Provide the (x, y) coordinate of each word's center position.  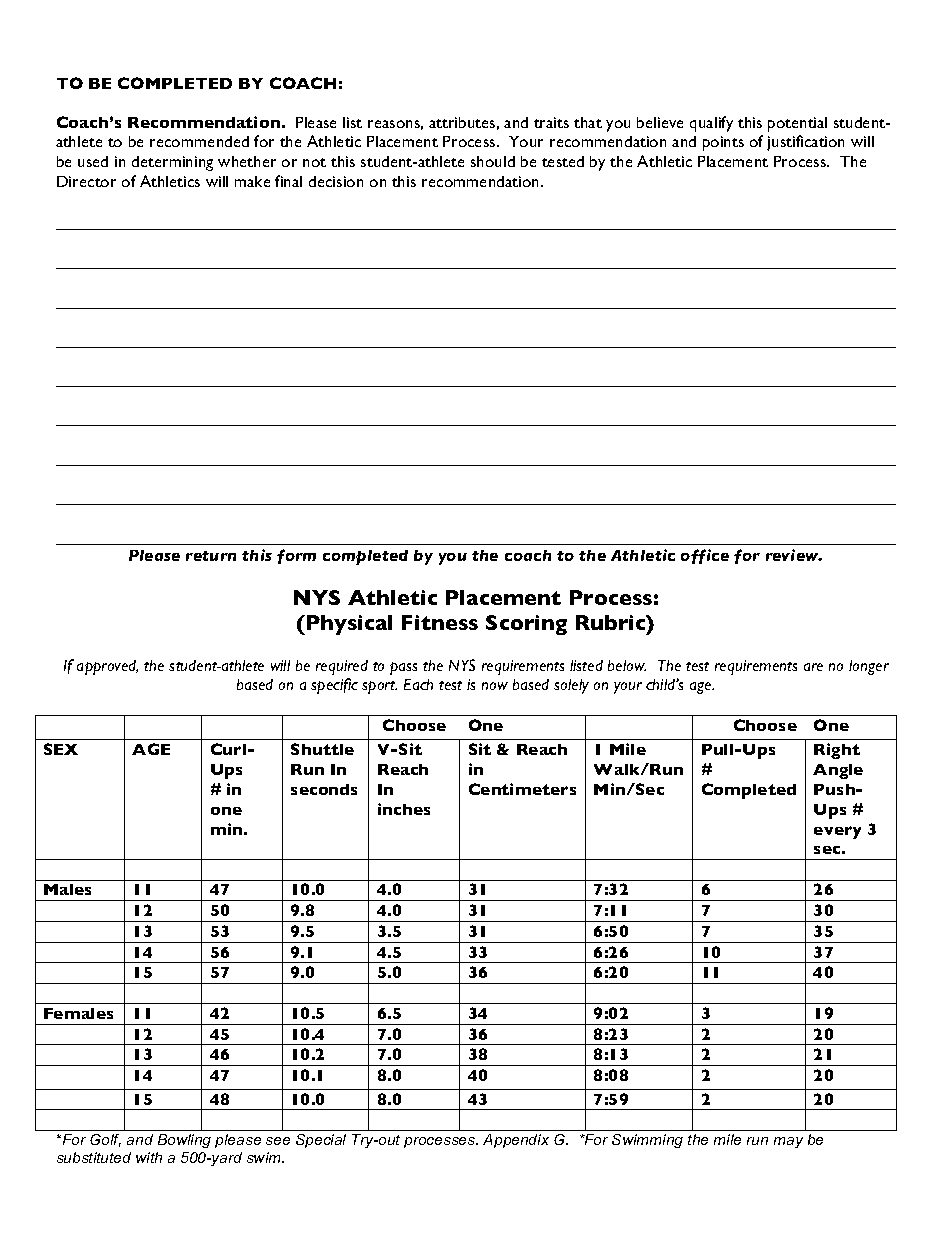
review (794, 555)
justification (805, 143)
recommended (199, 141)
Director (86, 181)
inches (404, 809)
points (723, 143)
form (296, 556)
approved (107, 667)
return (211, 556)
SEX (61, 749)
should (493, 161)
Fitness (440, 622)
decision (336, 181)
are (813, 667)
